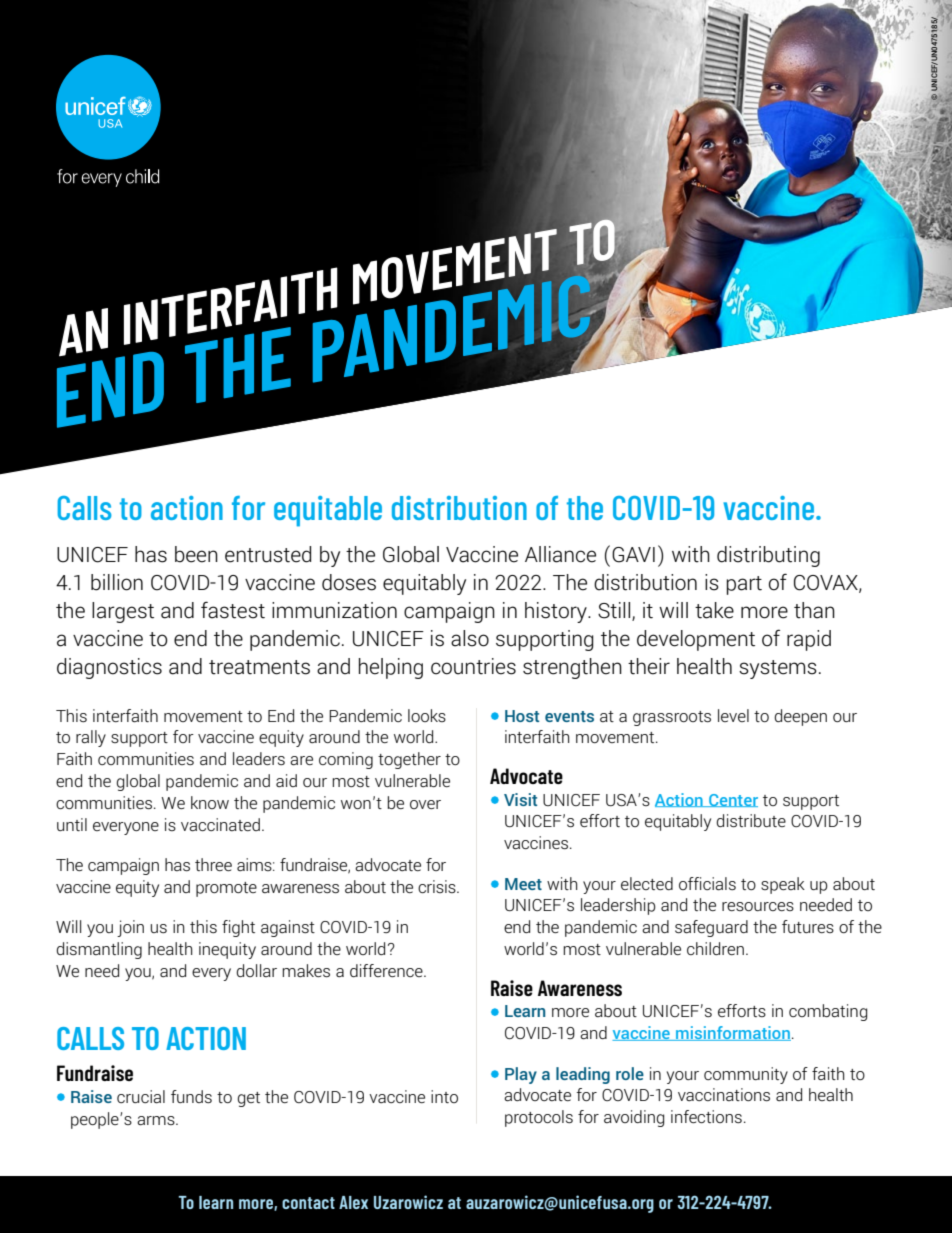  What do you see at coordinates (196, 554) in the page?
I see `been` at bounding box center [196, 554].
